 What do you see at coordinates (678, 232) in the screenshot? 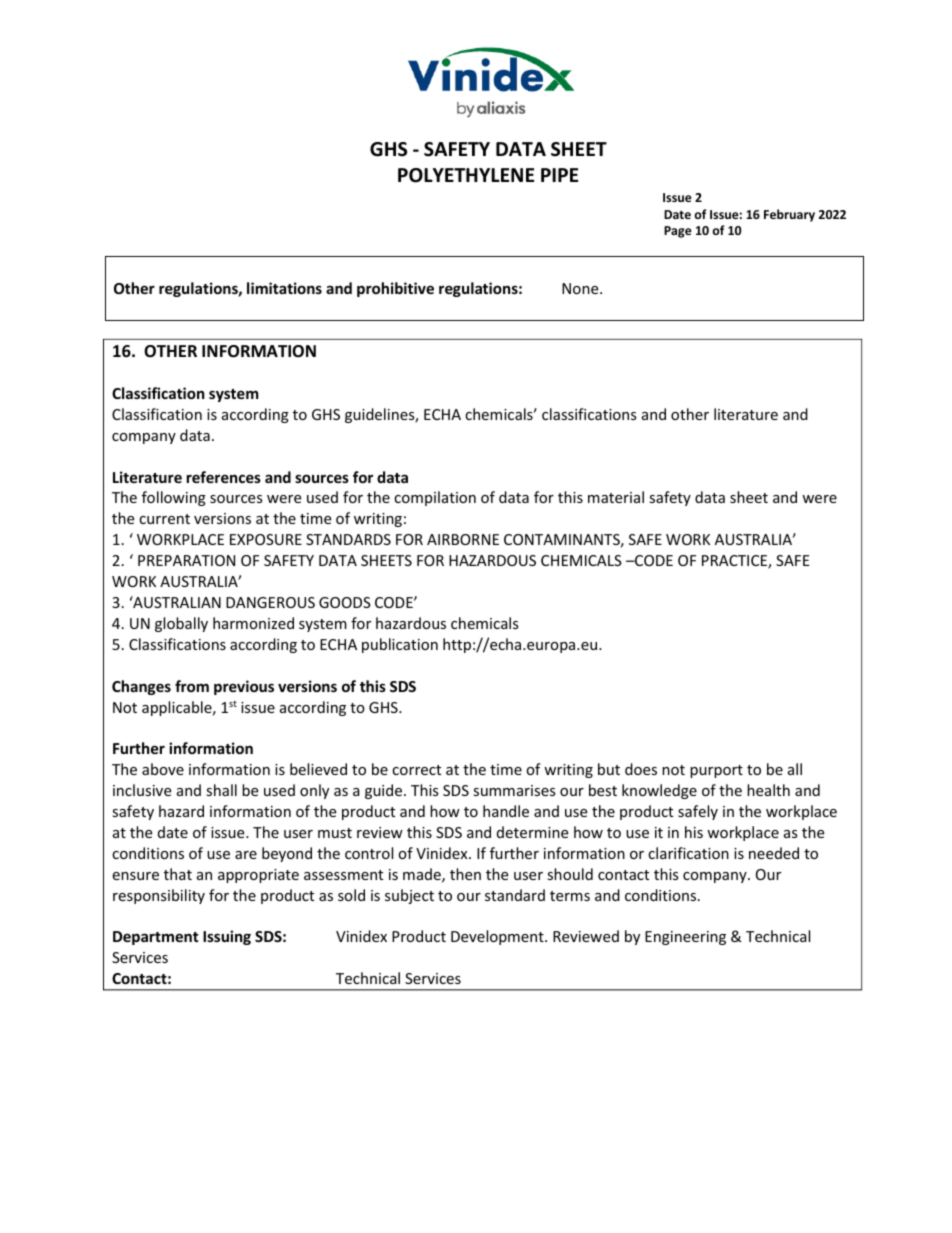
I see `Page` at bounding box center [678, 232].
